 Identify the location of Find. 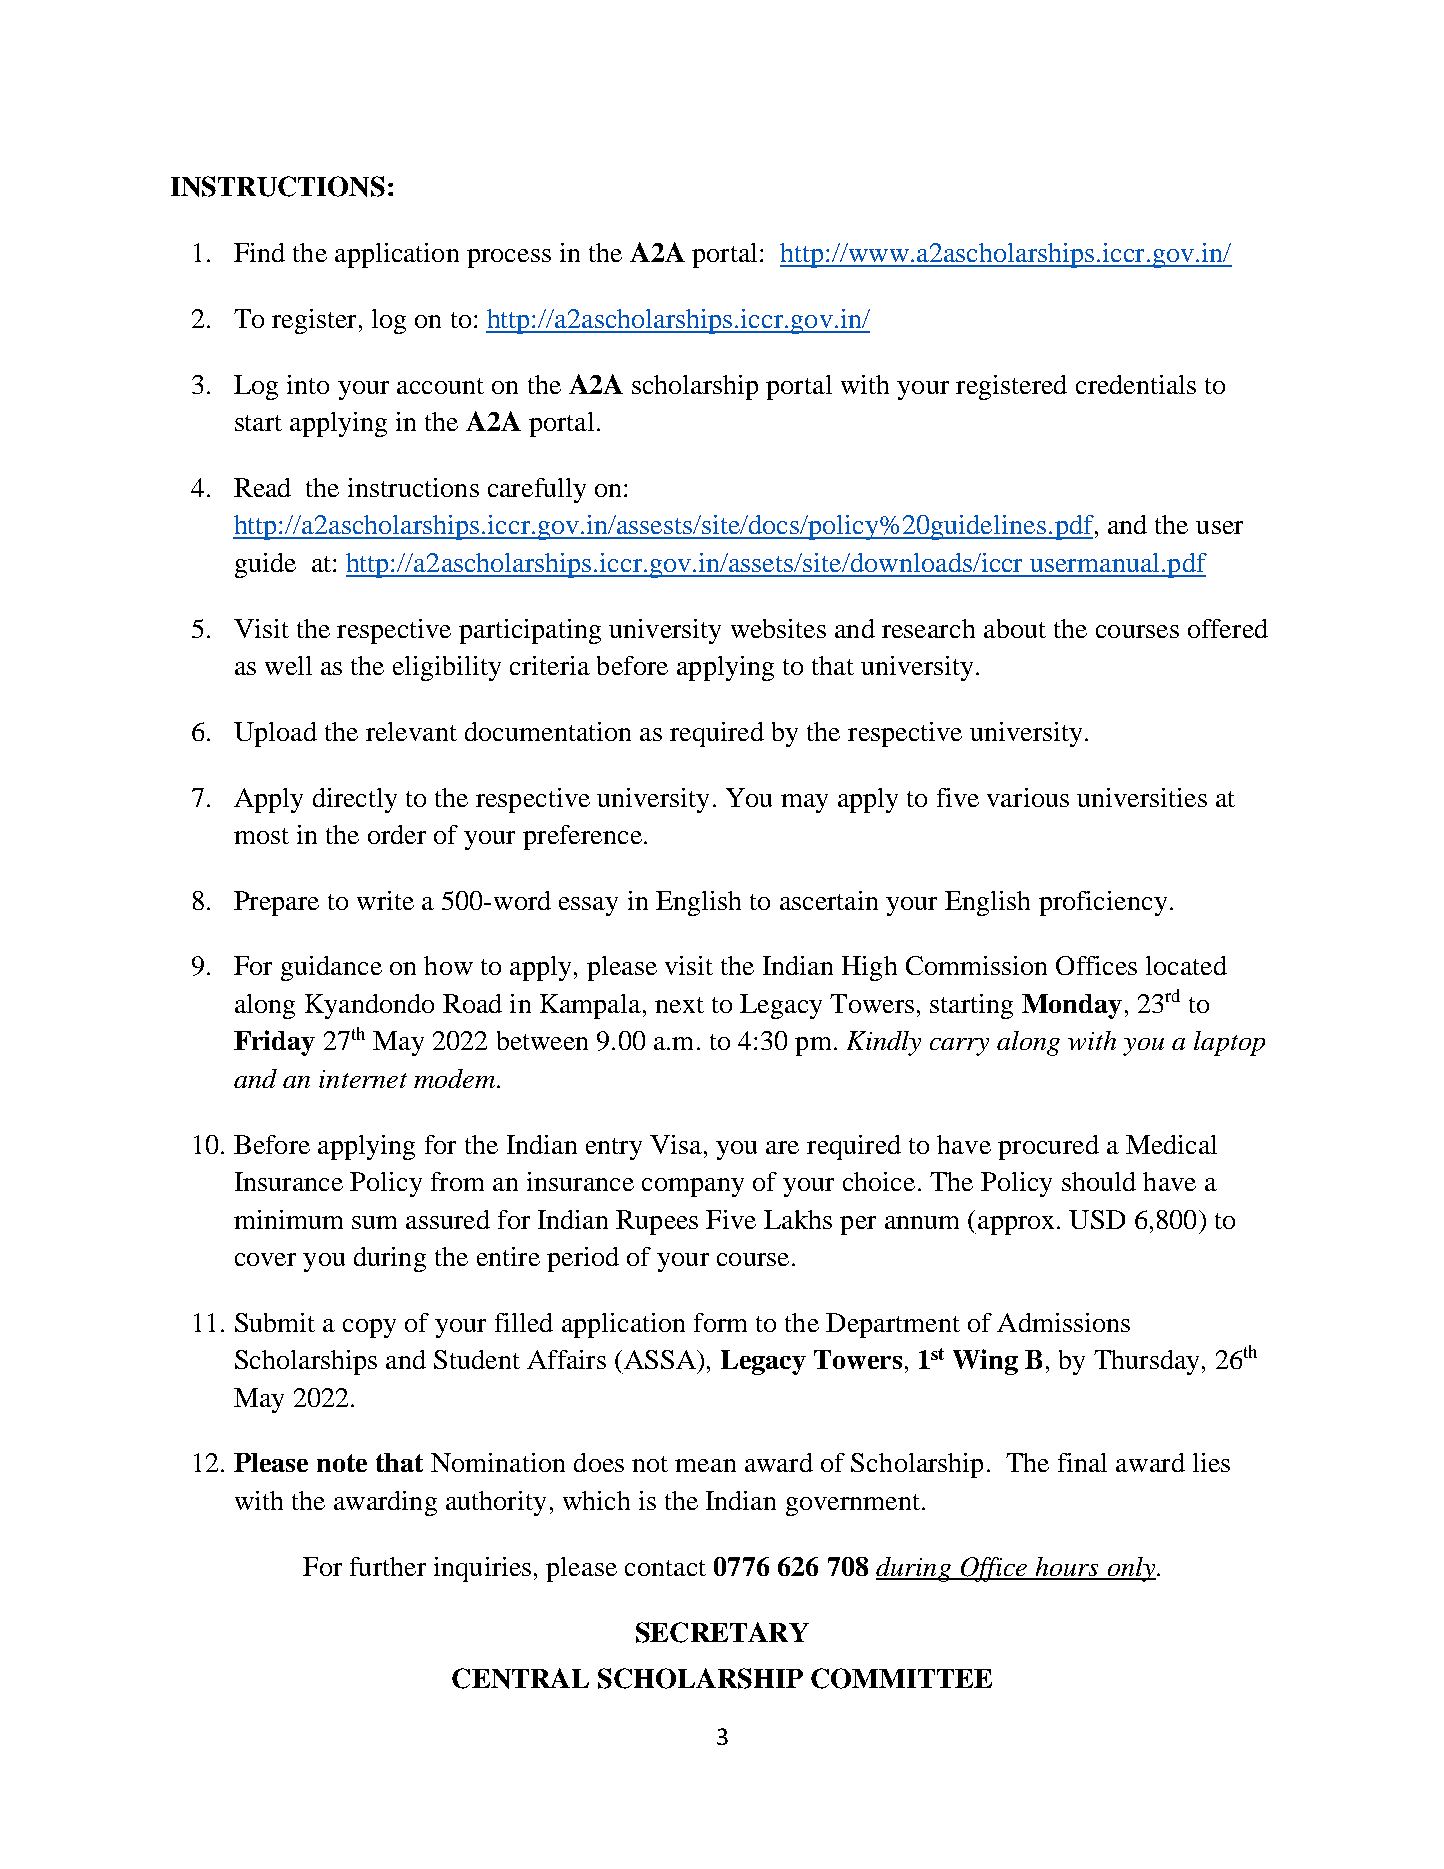
(259, 252).
